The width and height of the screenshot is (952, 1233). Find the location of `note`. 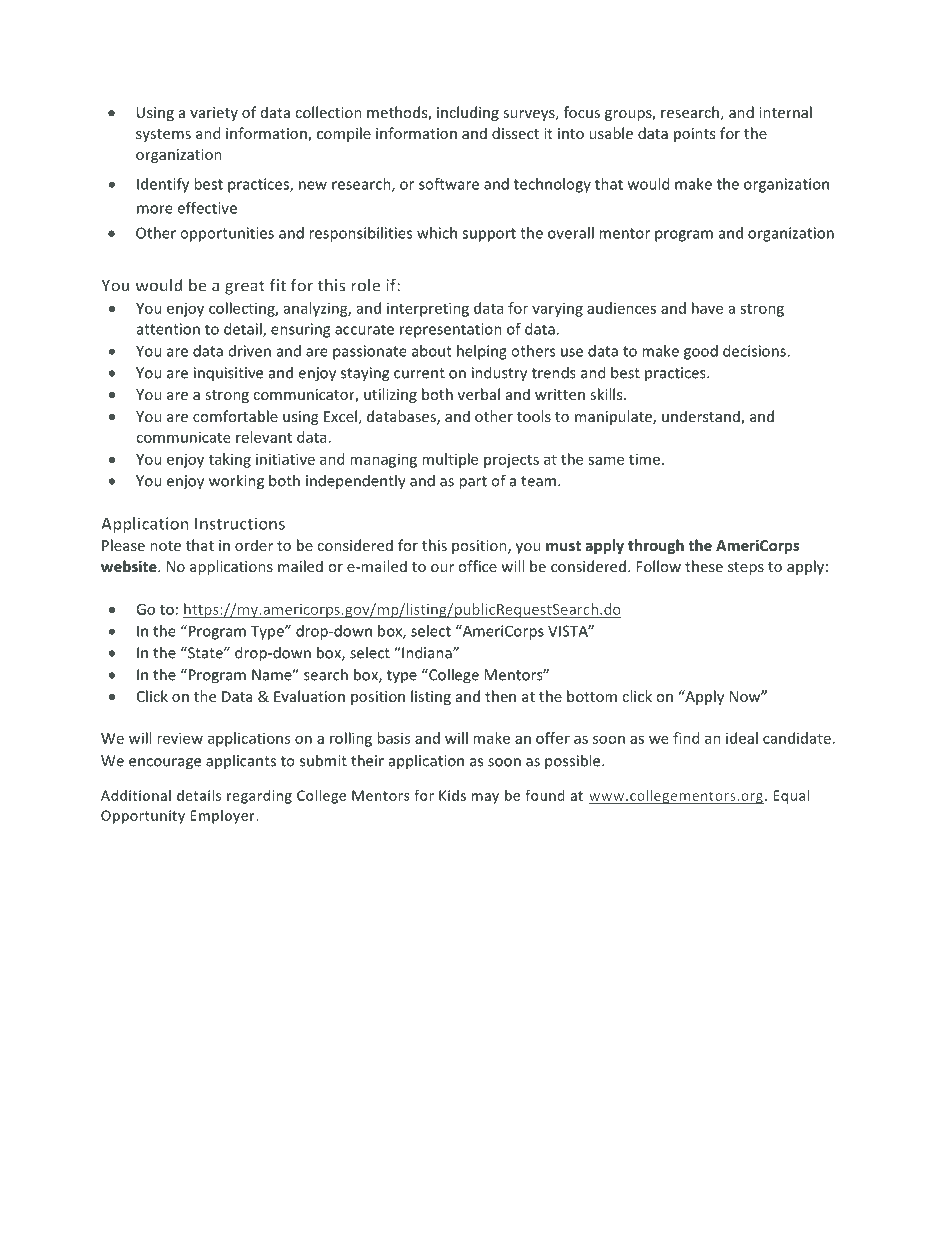

note is located at coordinates (165, 546).
